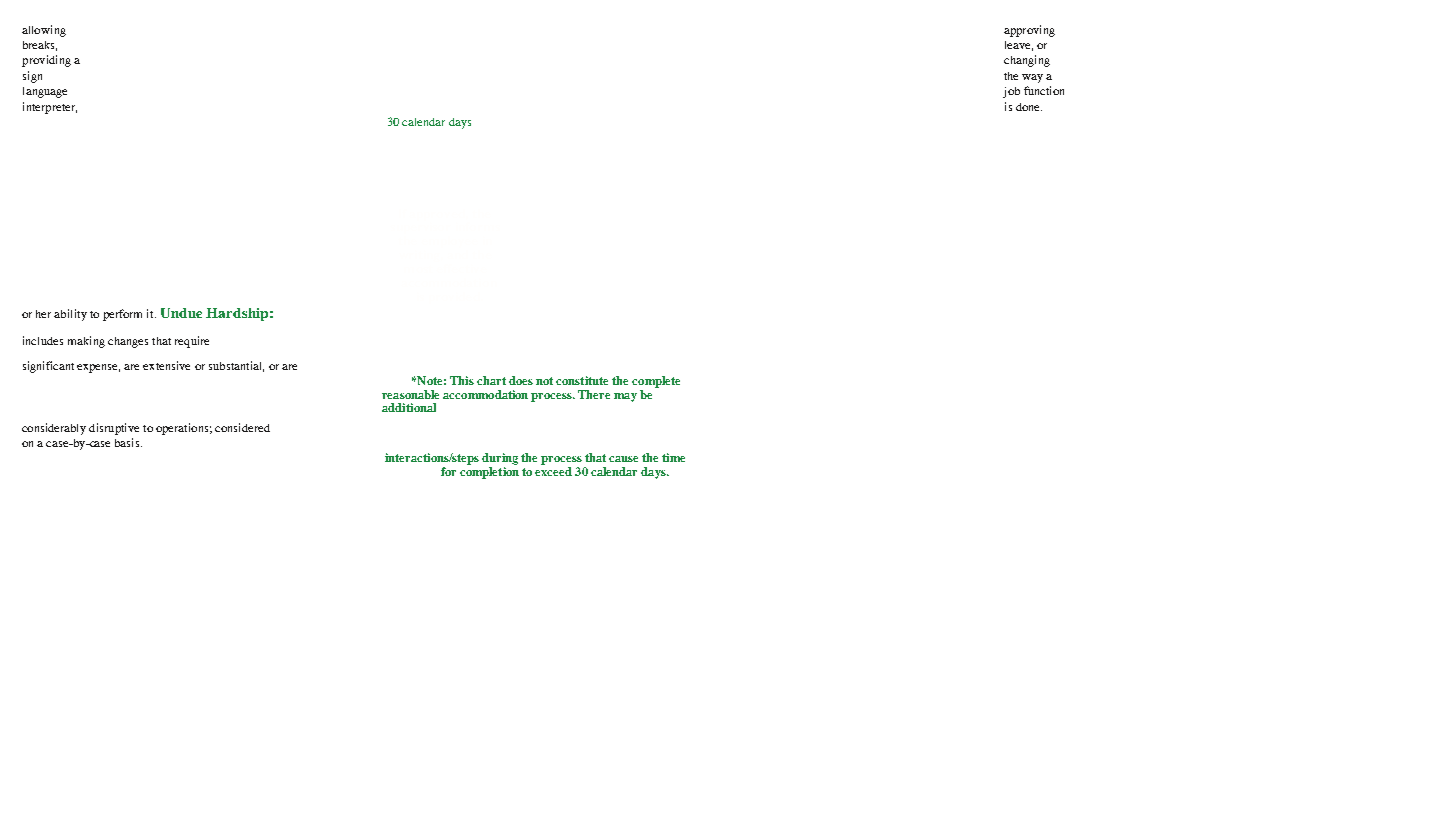  What do you see at coordinates (500, 459) in the page?
I see `during` at bounding box center [500, 459].
